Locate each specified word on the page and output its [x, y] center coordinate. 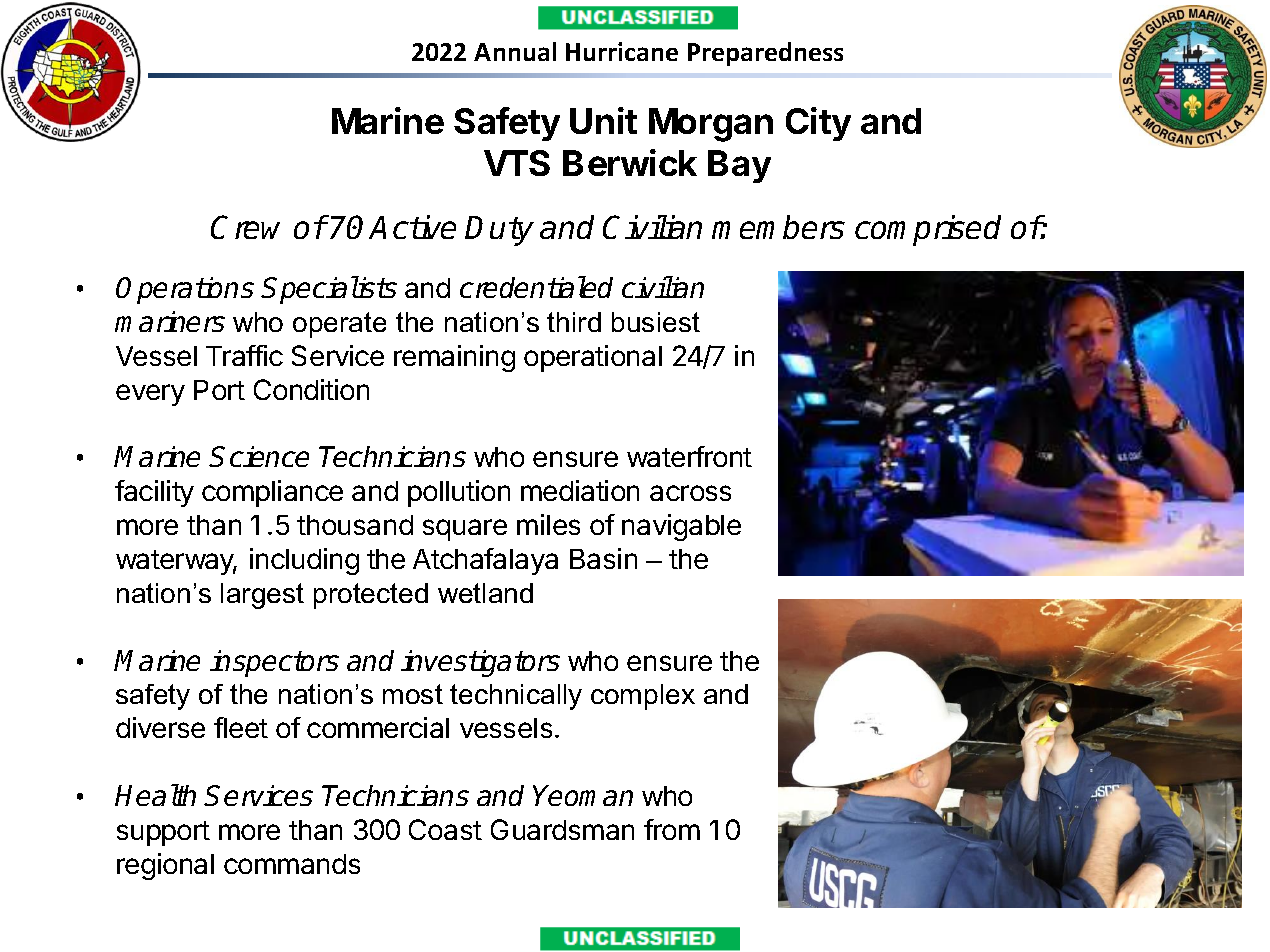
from [672, 829]
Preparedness [765, 54]
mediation [580, 490]
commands [292, 864]
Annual [515, 51]
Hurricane [622, 51]
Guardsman [562, 829]
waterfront [689, 456]
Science [259, 456]
